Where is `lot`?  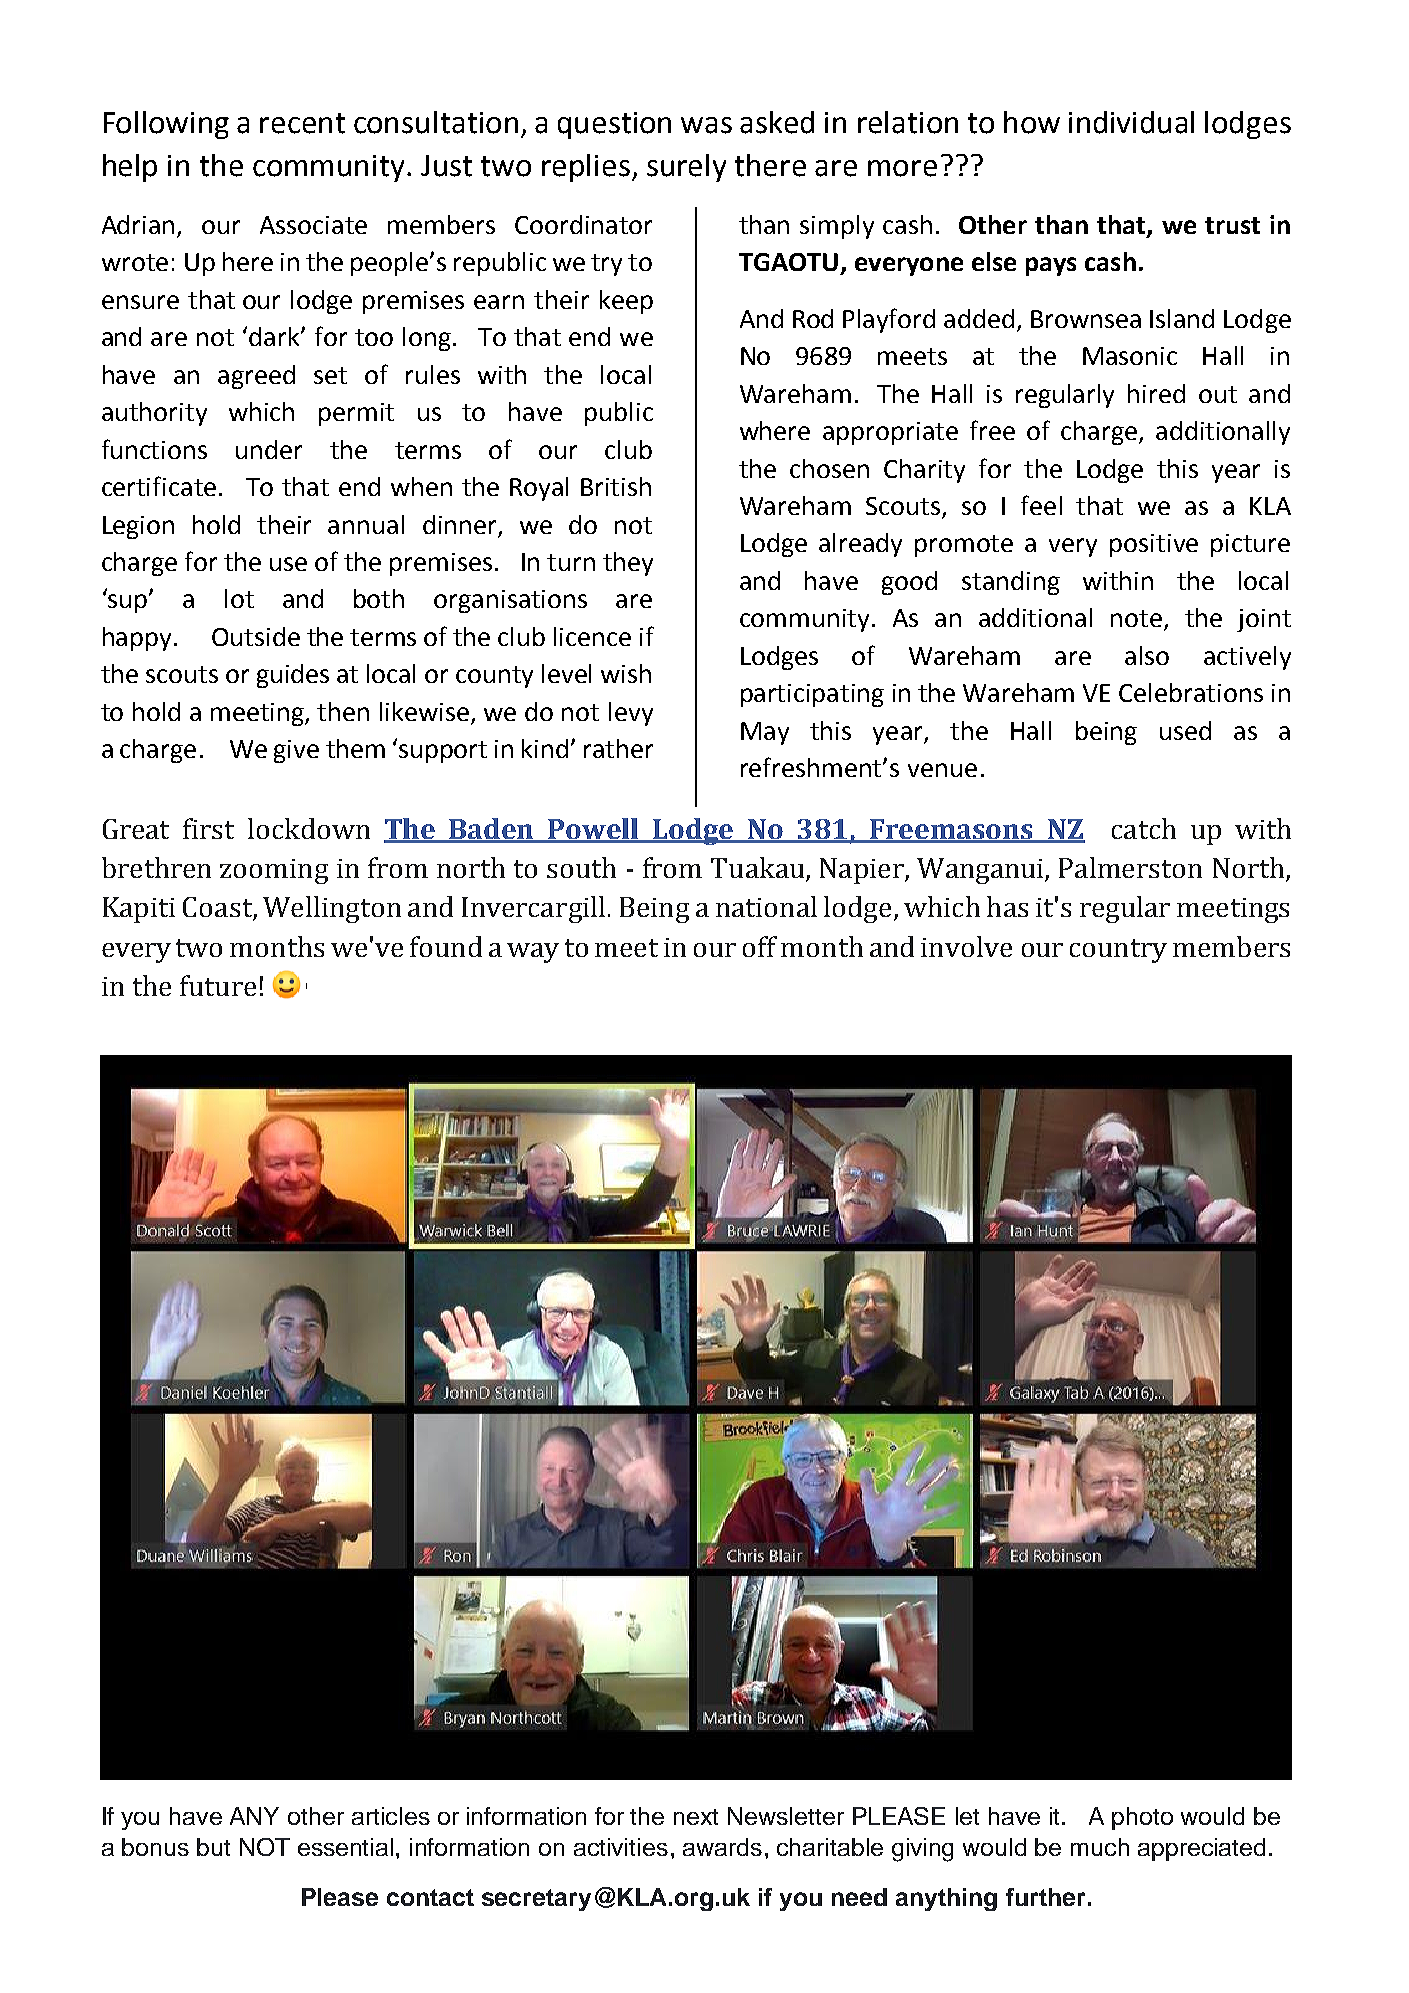
lot is located at coordinates (239, 598).
